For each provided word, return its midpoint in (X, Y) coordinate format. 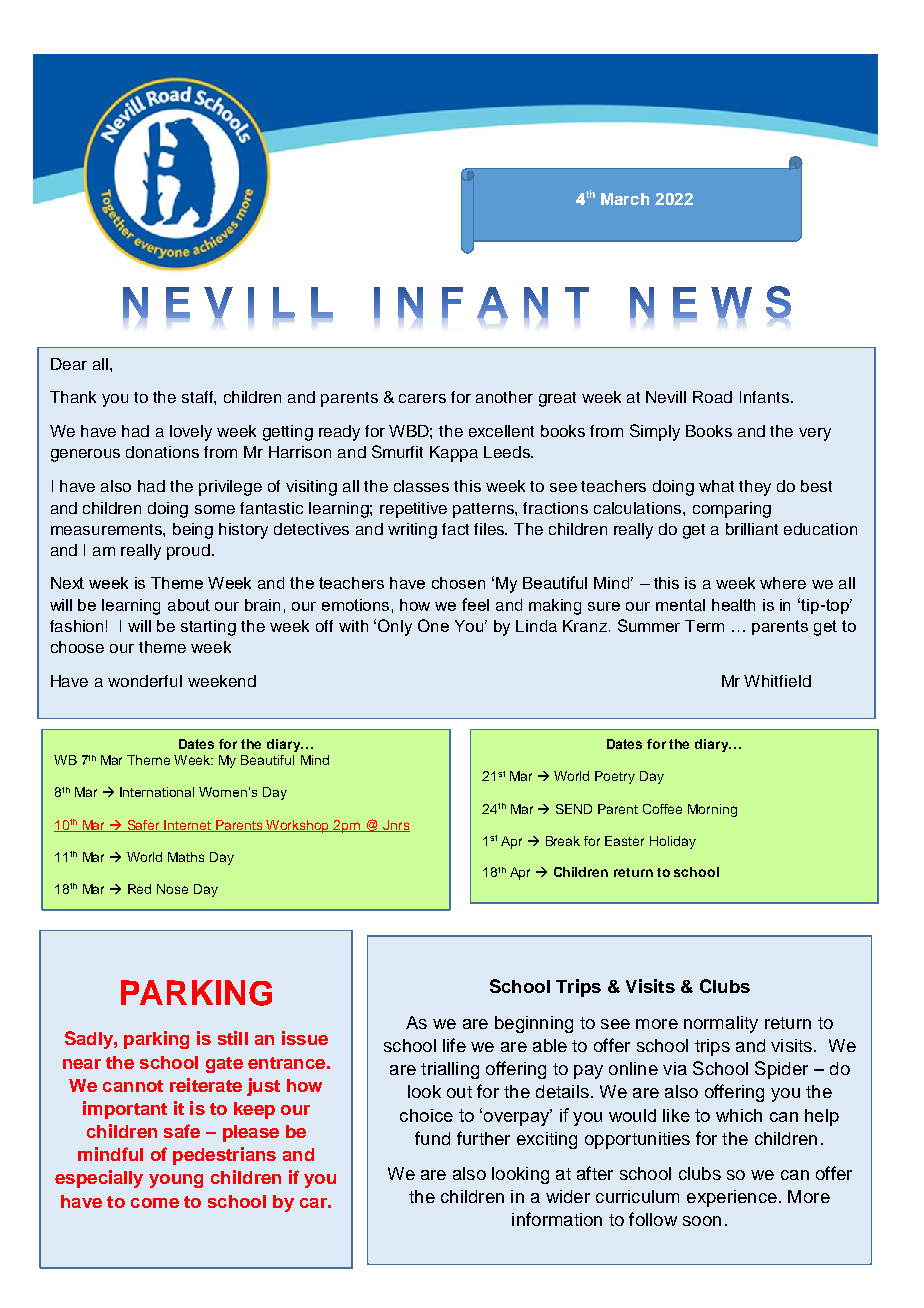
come (155, 1203)
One (433, 625)
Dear (69, 364)
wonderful (145, 681)
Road (712, 397)
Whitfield (777, 681)
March (625, 199)
